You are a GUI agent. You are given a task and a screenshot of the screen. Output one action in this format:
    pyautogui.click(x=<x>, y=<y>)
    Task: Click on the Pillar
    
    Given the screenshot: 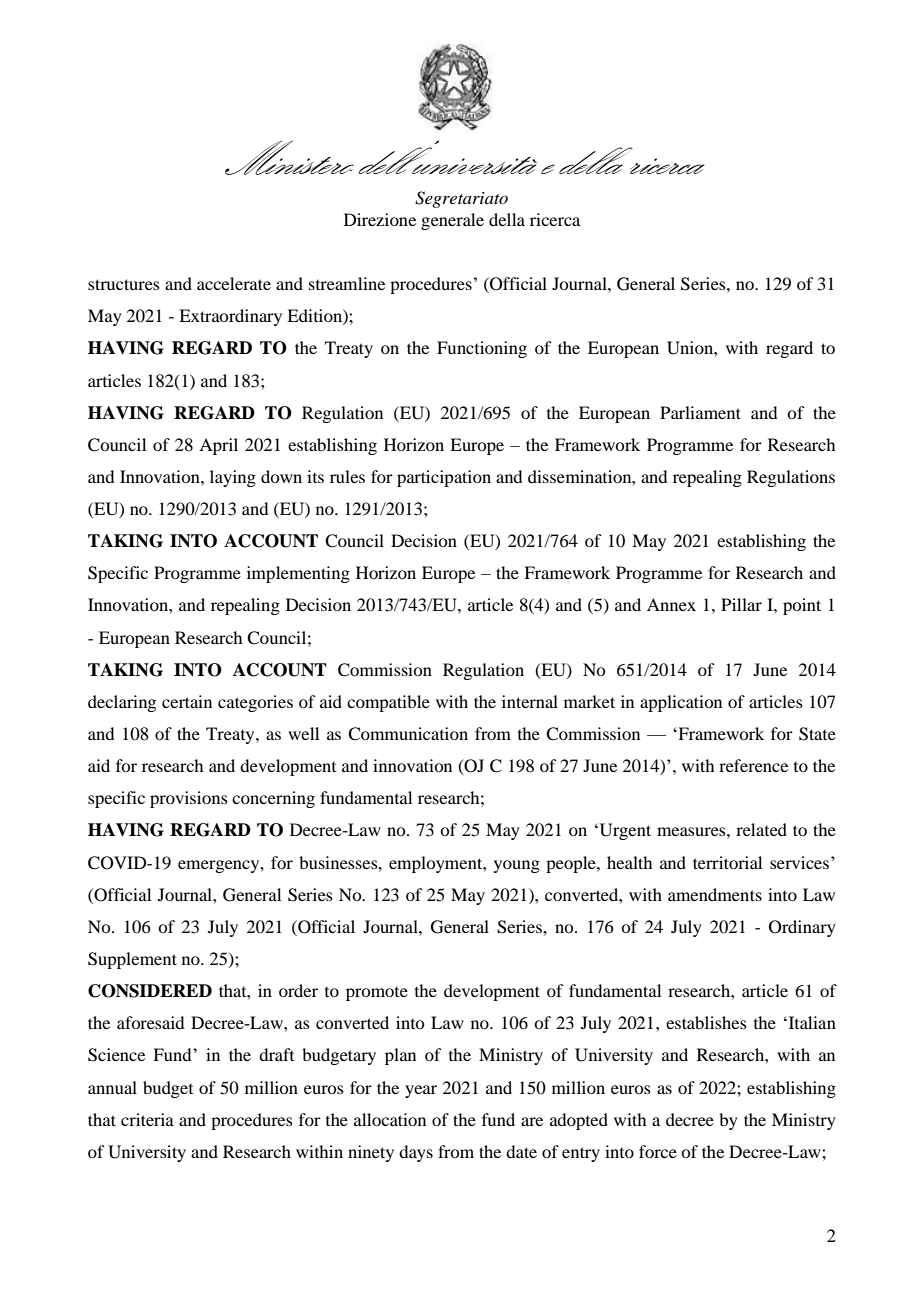 What is the action you would take?
    pyautogui.click(x=741, y=604)
